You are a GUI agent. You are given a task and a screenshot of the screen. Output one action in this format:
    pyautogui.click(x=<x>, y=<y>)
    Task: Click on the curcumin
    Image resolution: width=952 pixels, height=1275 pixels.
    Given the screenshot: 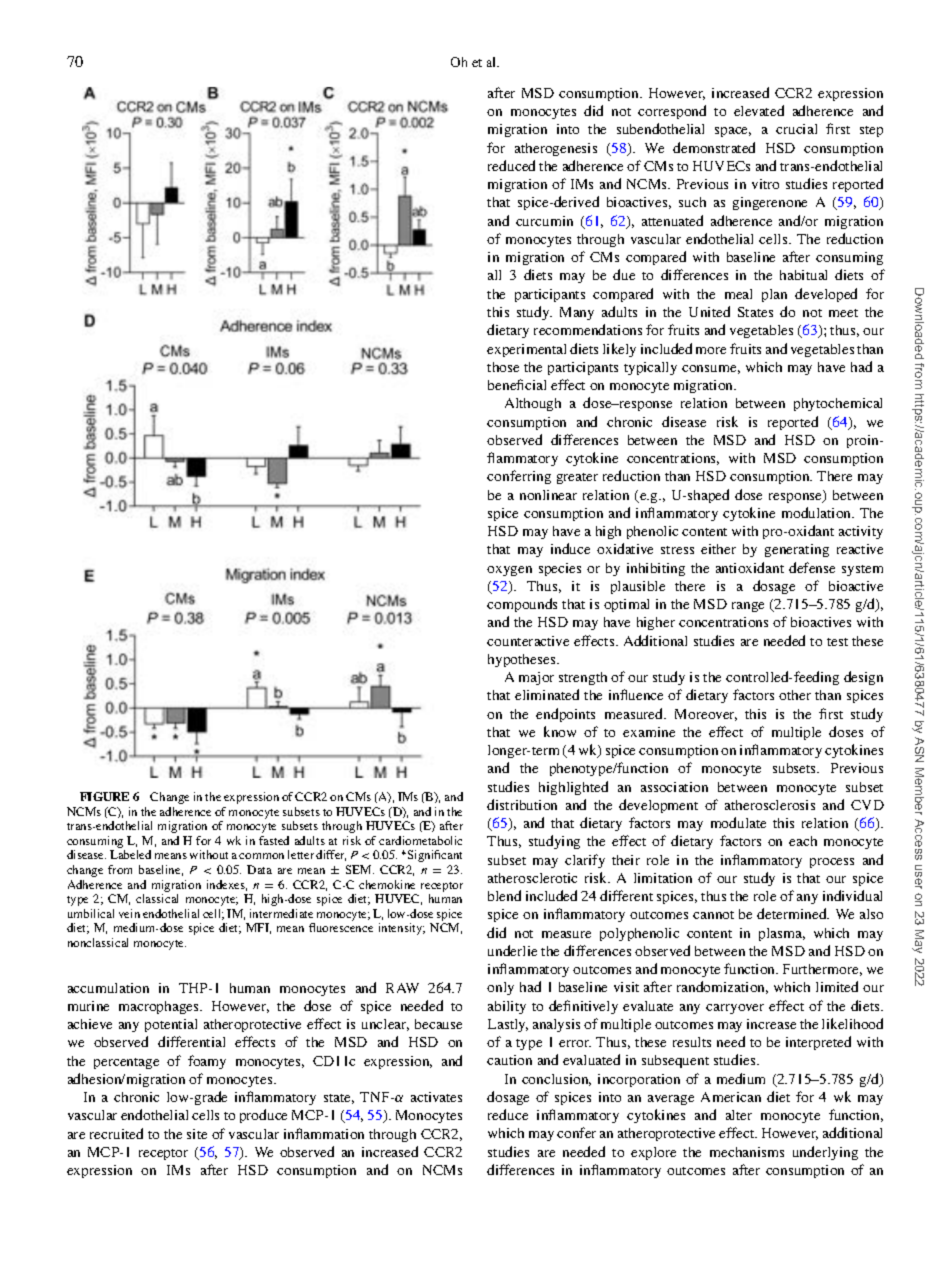 What is the action you would take?
    pyautogui.click(x=544, y=221)
